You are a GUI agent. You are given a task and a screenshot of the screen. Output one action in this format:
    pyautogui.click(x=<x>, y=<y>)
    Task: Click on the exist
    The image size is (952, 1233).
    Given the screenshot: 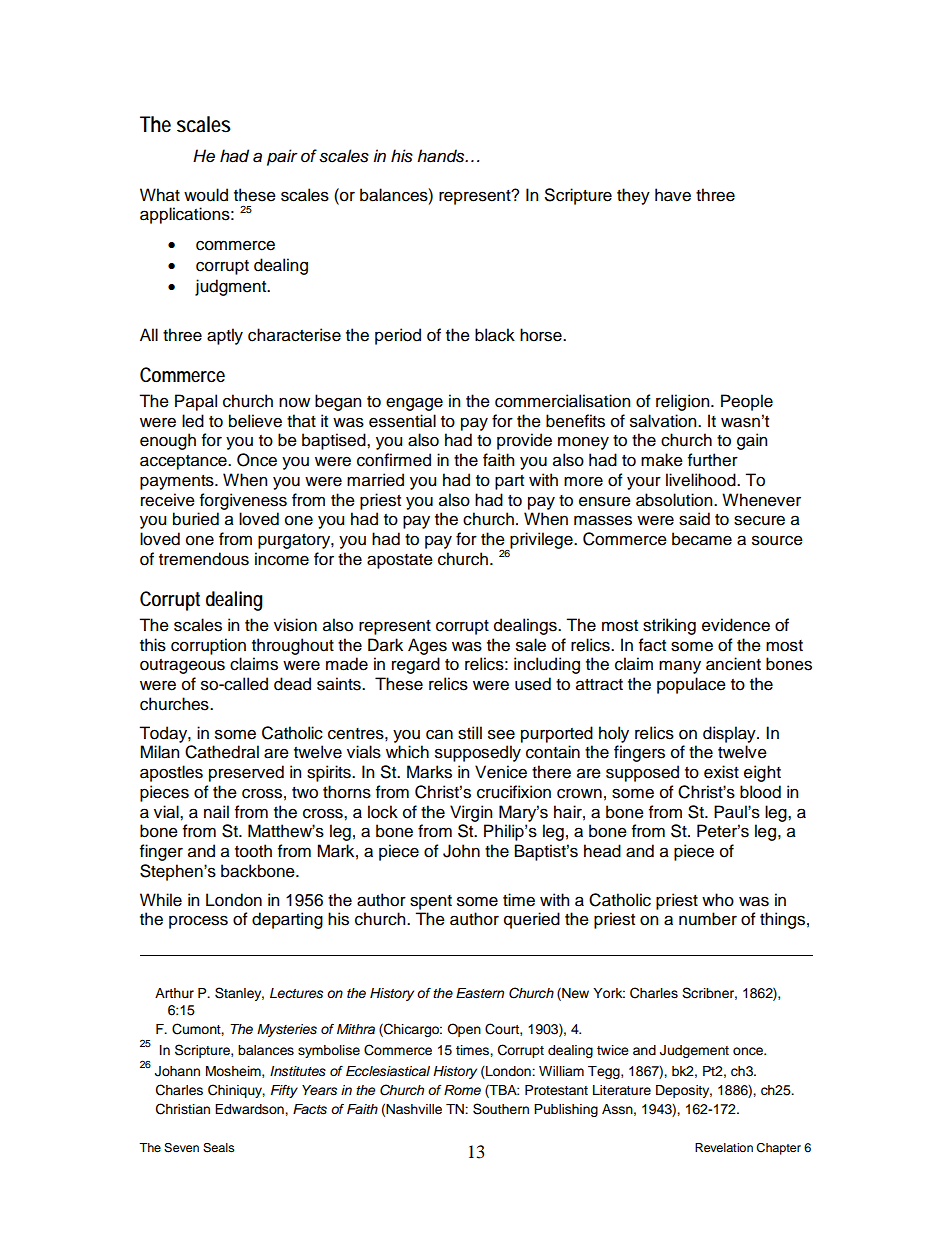 What is the action you would take?
    pyautogui.click(x=721, y=772)
